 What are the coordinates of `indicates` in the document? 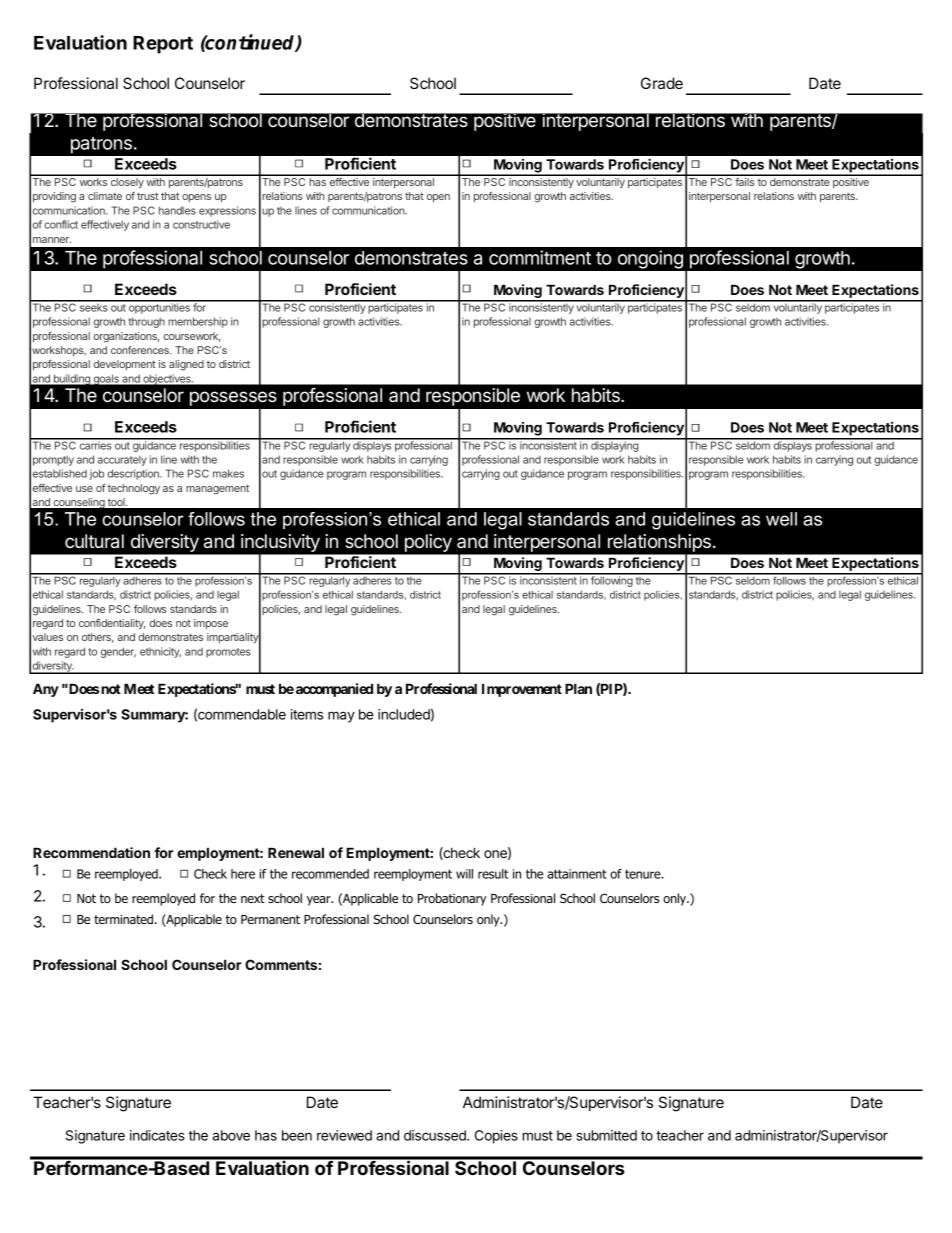 It's located at (157, 1135).
